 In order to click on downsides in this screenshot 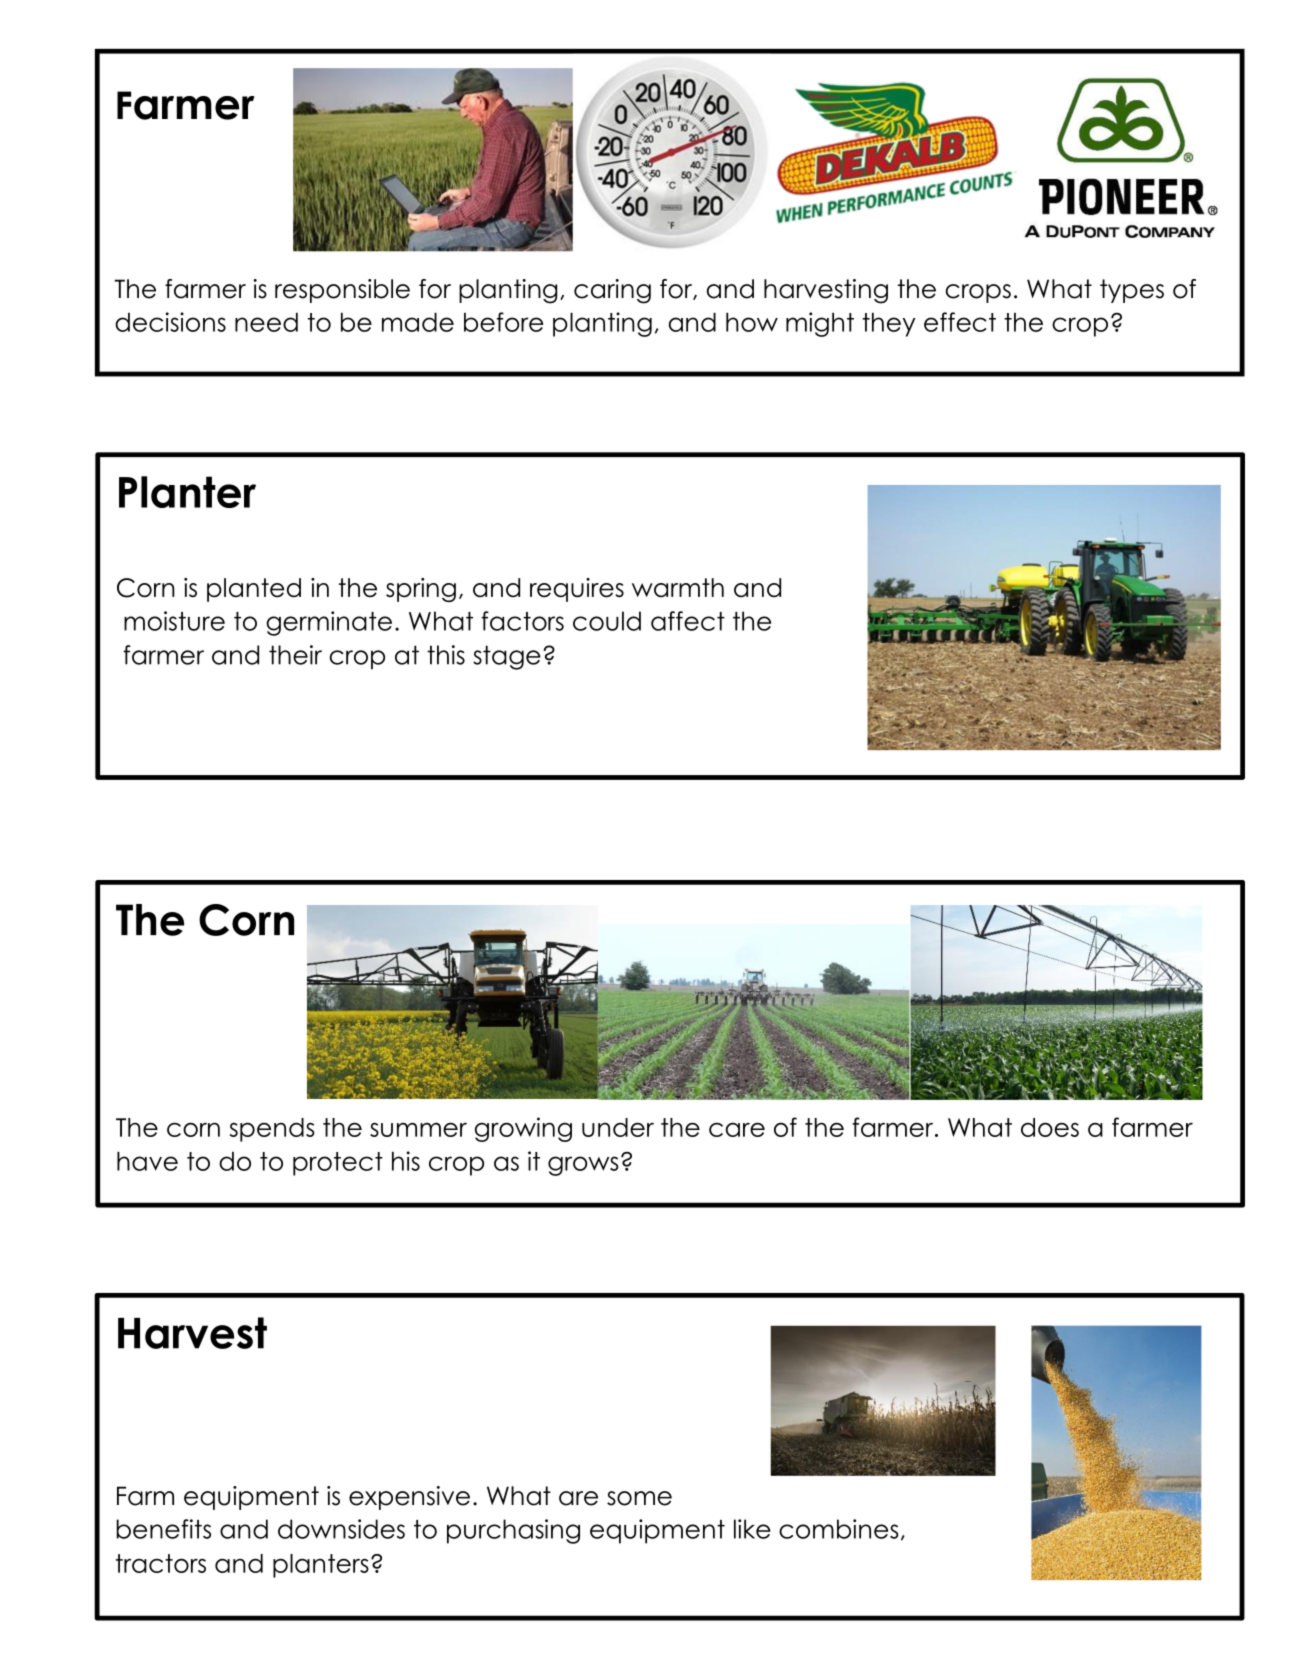, I will do `click(341, 1529)`.
